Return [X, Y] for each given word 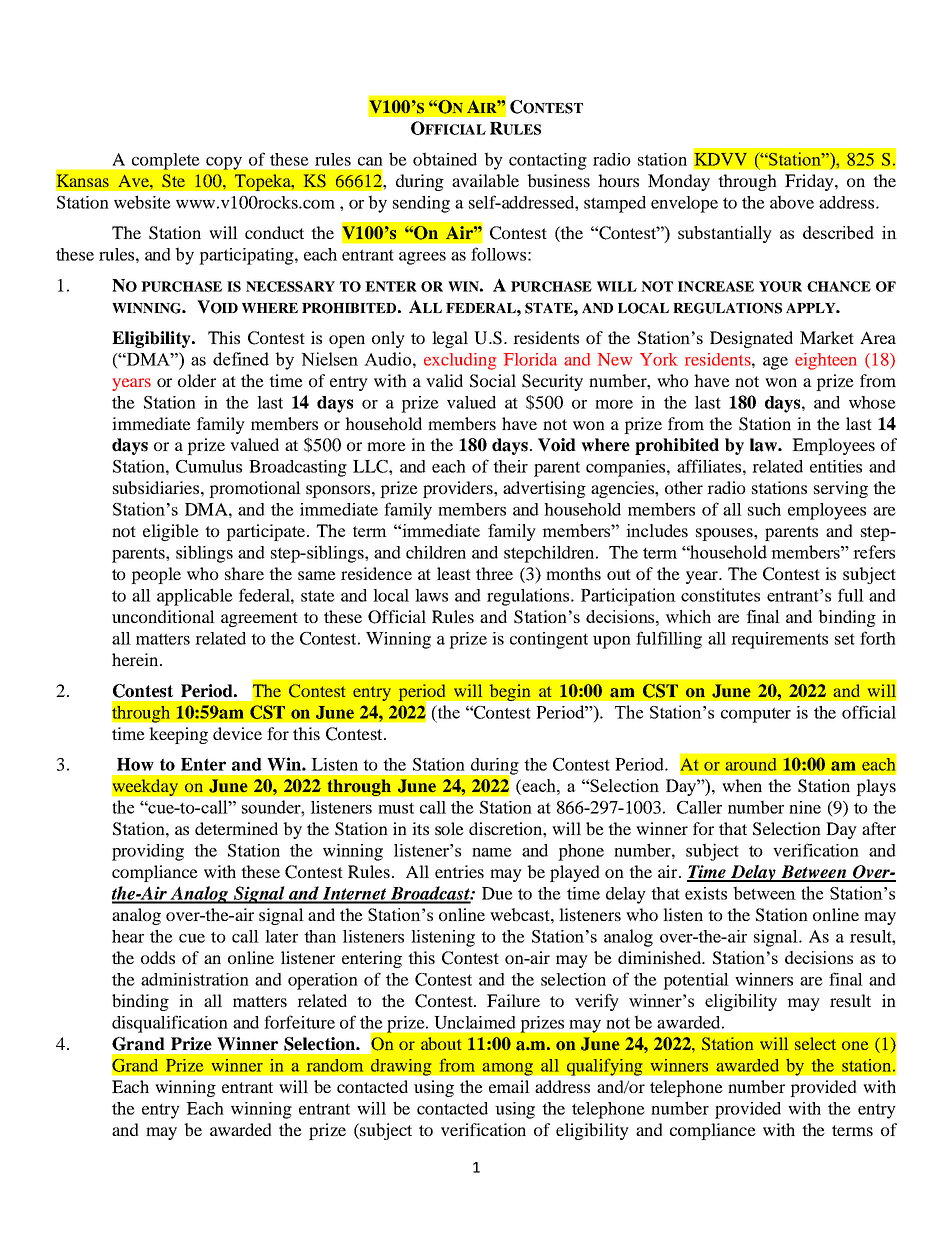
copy [224, 163]
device [237, 733]
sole [449, 828]
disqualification [170, 1024]
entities [836, 466]
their [510, 466]
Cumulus [209, 466]
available [485, 180]
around [750, 764]
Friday [810, 182]
